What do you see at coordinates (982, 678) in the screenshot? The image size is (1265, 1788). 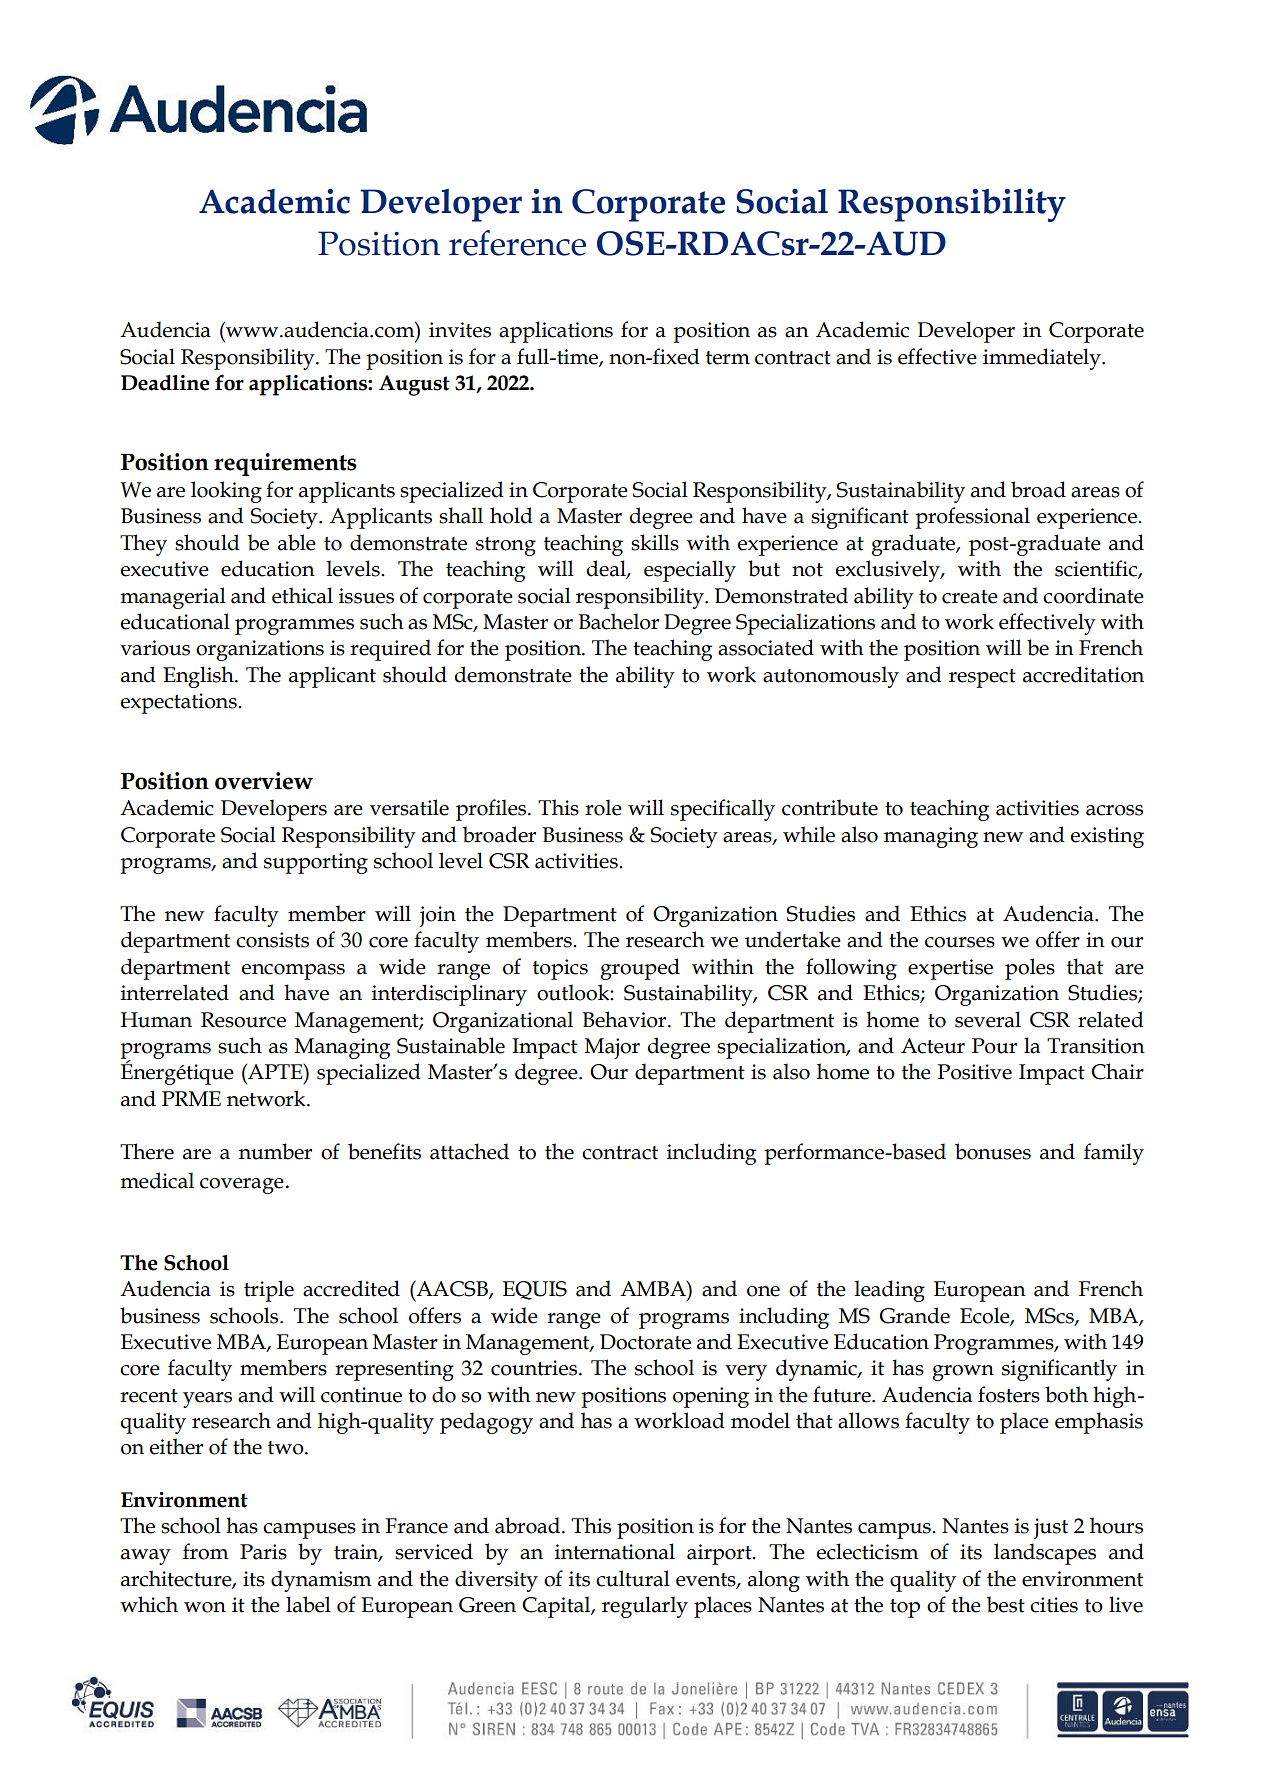 I see `respect` at bounding box center [982, 678].
